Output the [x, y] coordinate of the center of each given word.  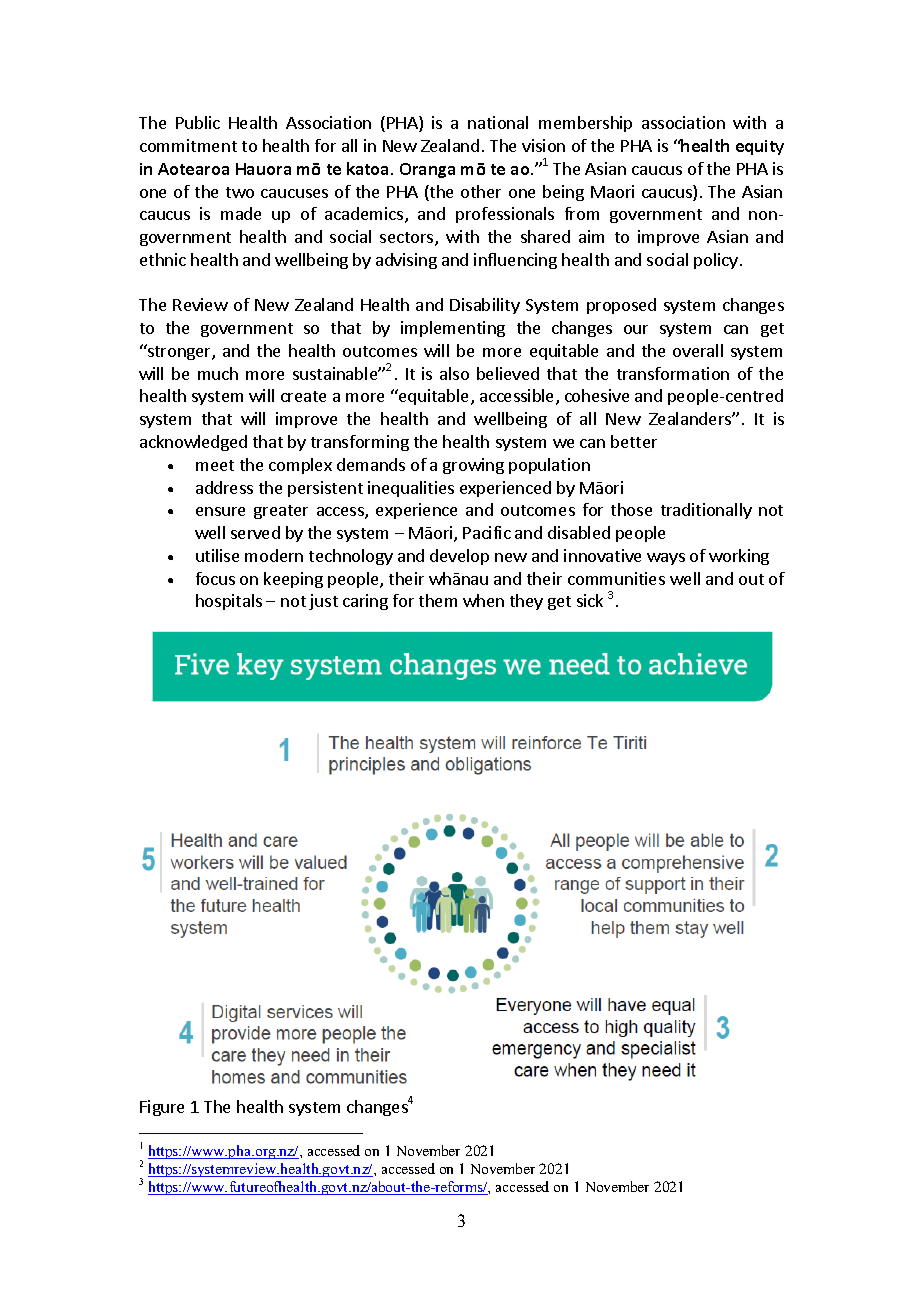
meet [215, 465]
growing [473, 466]
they [526, 602]
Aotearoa [193, 169]
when [483, 600]
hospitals [229, 602]
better [634, 441]
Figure [162, 1108]
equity [760, 147]
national [498, 122]
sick [590, 600]
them [438, 600]
